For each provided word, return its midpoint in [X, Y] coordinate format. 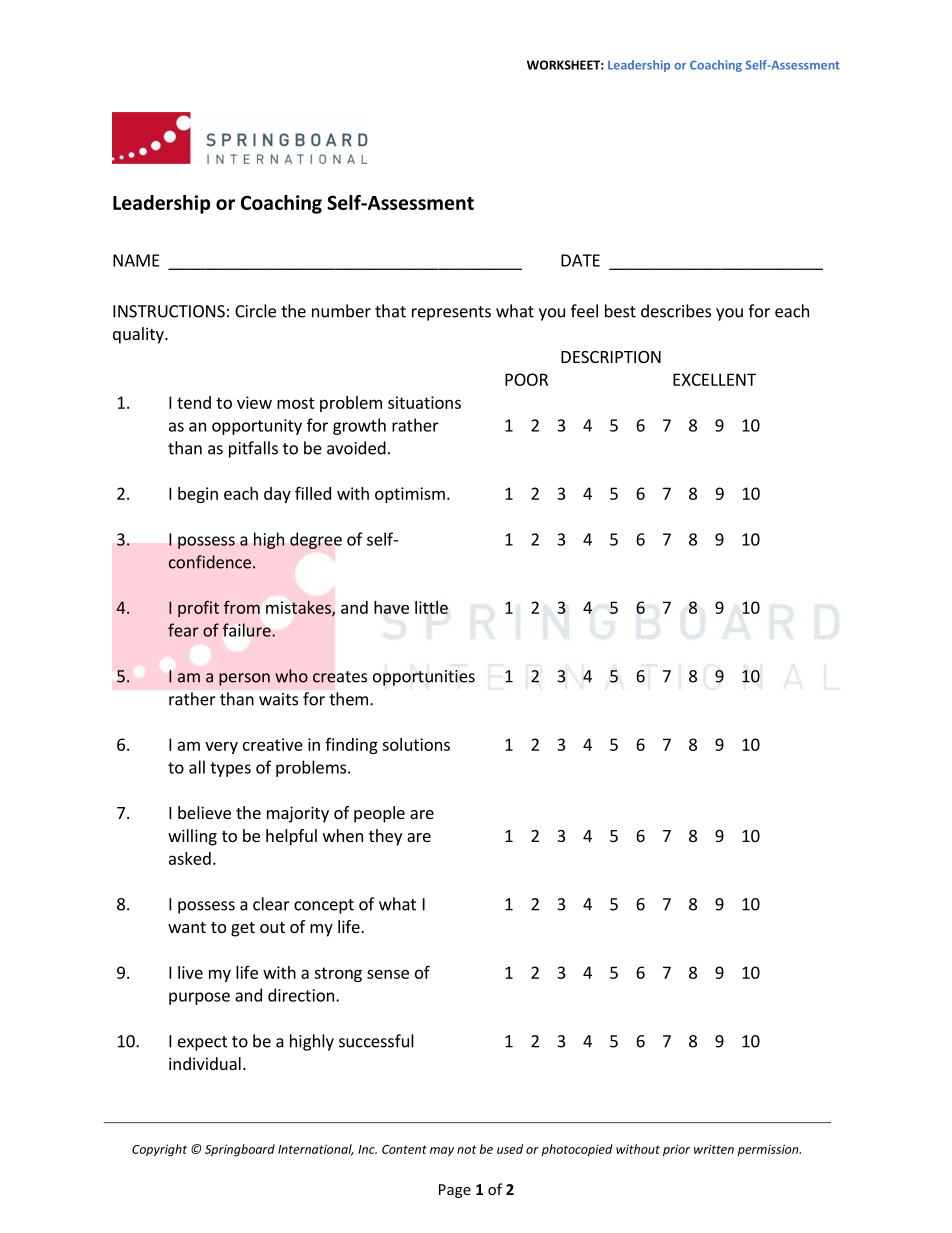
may [442, 1152]
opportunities [424, 678]
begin [198, 495]
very [221, 748]
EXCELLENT [714, 379]
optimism [410, 495]
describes [676, 311]
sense [388, 974]
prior [676, 1150]
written [714, 1149]
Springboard [240, 1150]
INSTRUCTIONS [169, 311]
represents [451, 313]
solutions [416, 744]
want [187, 927]
